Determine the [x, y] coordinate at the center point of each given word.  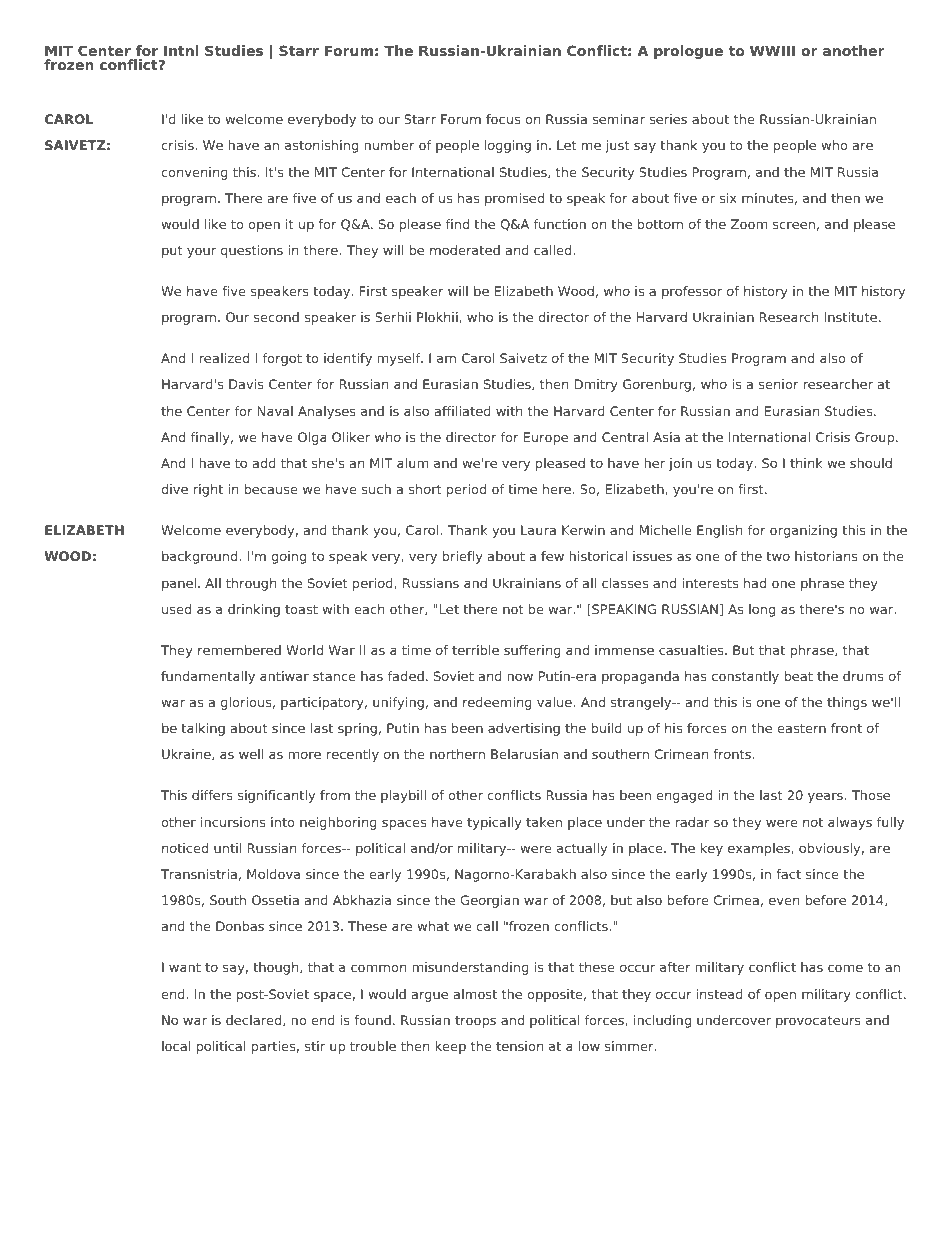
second [276, 317]
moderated [465, 250]
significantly [276, 796]
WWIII [772, 50]
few [552, 556]
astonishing [321, 146]
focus [503, 119]
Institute [852, 317]
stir [314, 1046]
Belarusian [524, 754]
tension [519, 1046]
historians [826, 556]
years [826, 797]
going [288, 557]
